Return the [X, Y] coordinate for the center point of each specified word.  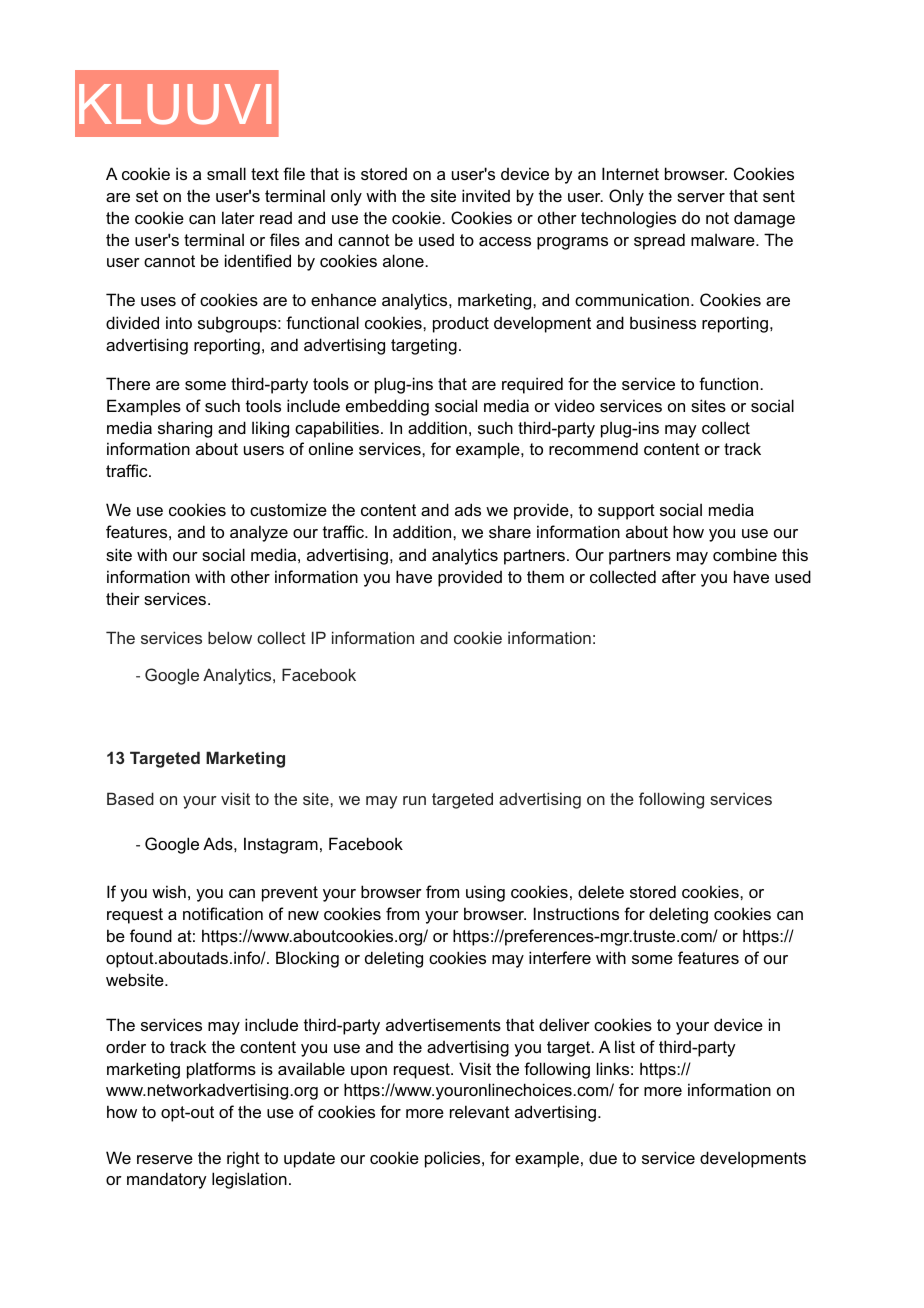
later [238, 217]
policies [454, 1159]
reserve [165, 1159]
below [230, 637]
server [701, 197]
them [545, 576]
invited [486, 195]
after [679, 576]
